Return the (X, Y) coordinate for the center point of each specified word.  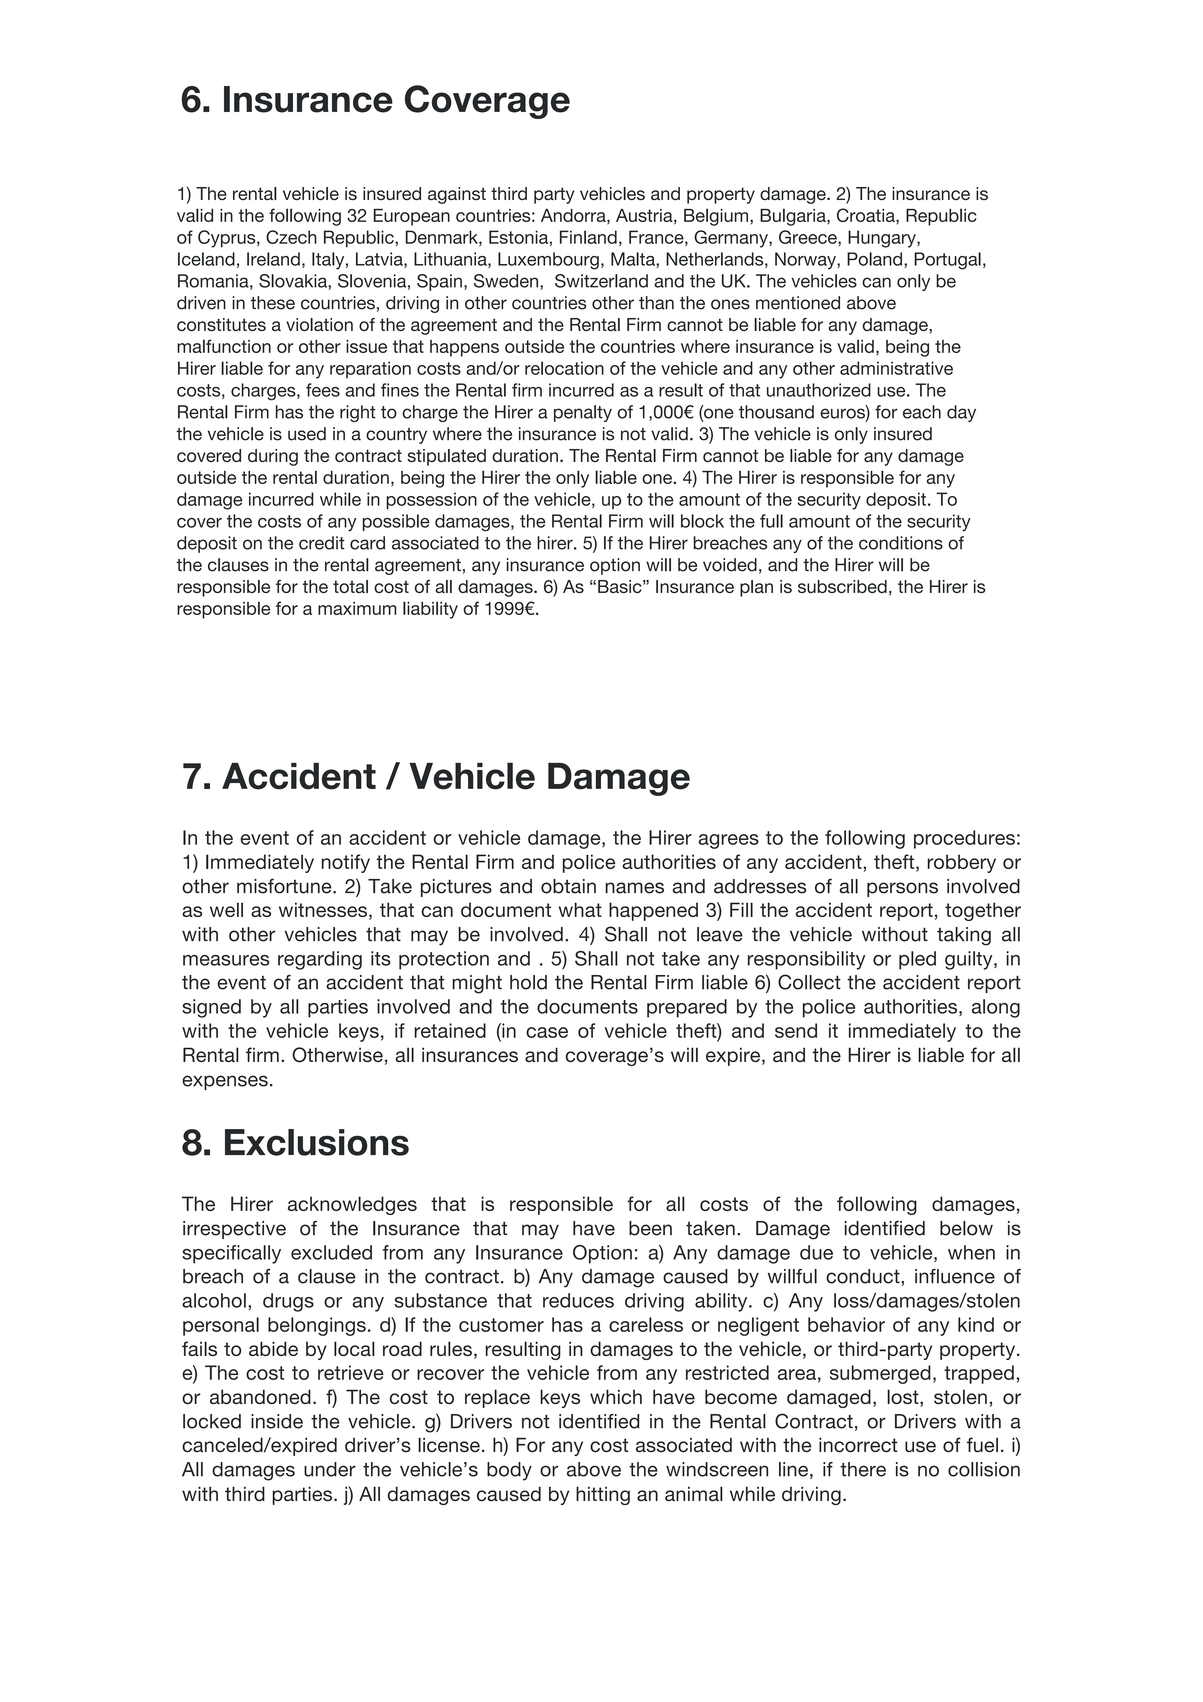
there (863, 1469)
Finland (588, 237)
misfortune (285, 886)
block (702, 521)
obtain (568, 886)
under (330, 1469)
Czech (291, 237)
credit (322, 543)
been (650, 1228)
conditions (901, 543)
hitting (603, 1495)
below (966, 1228)
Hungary (883, 239)
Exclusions (317, 1142)
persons (902, 889)
